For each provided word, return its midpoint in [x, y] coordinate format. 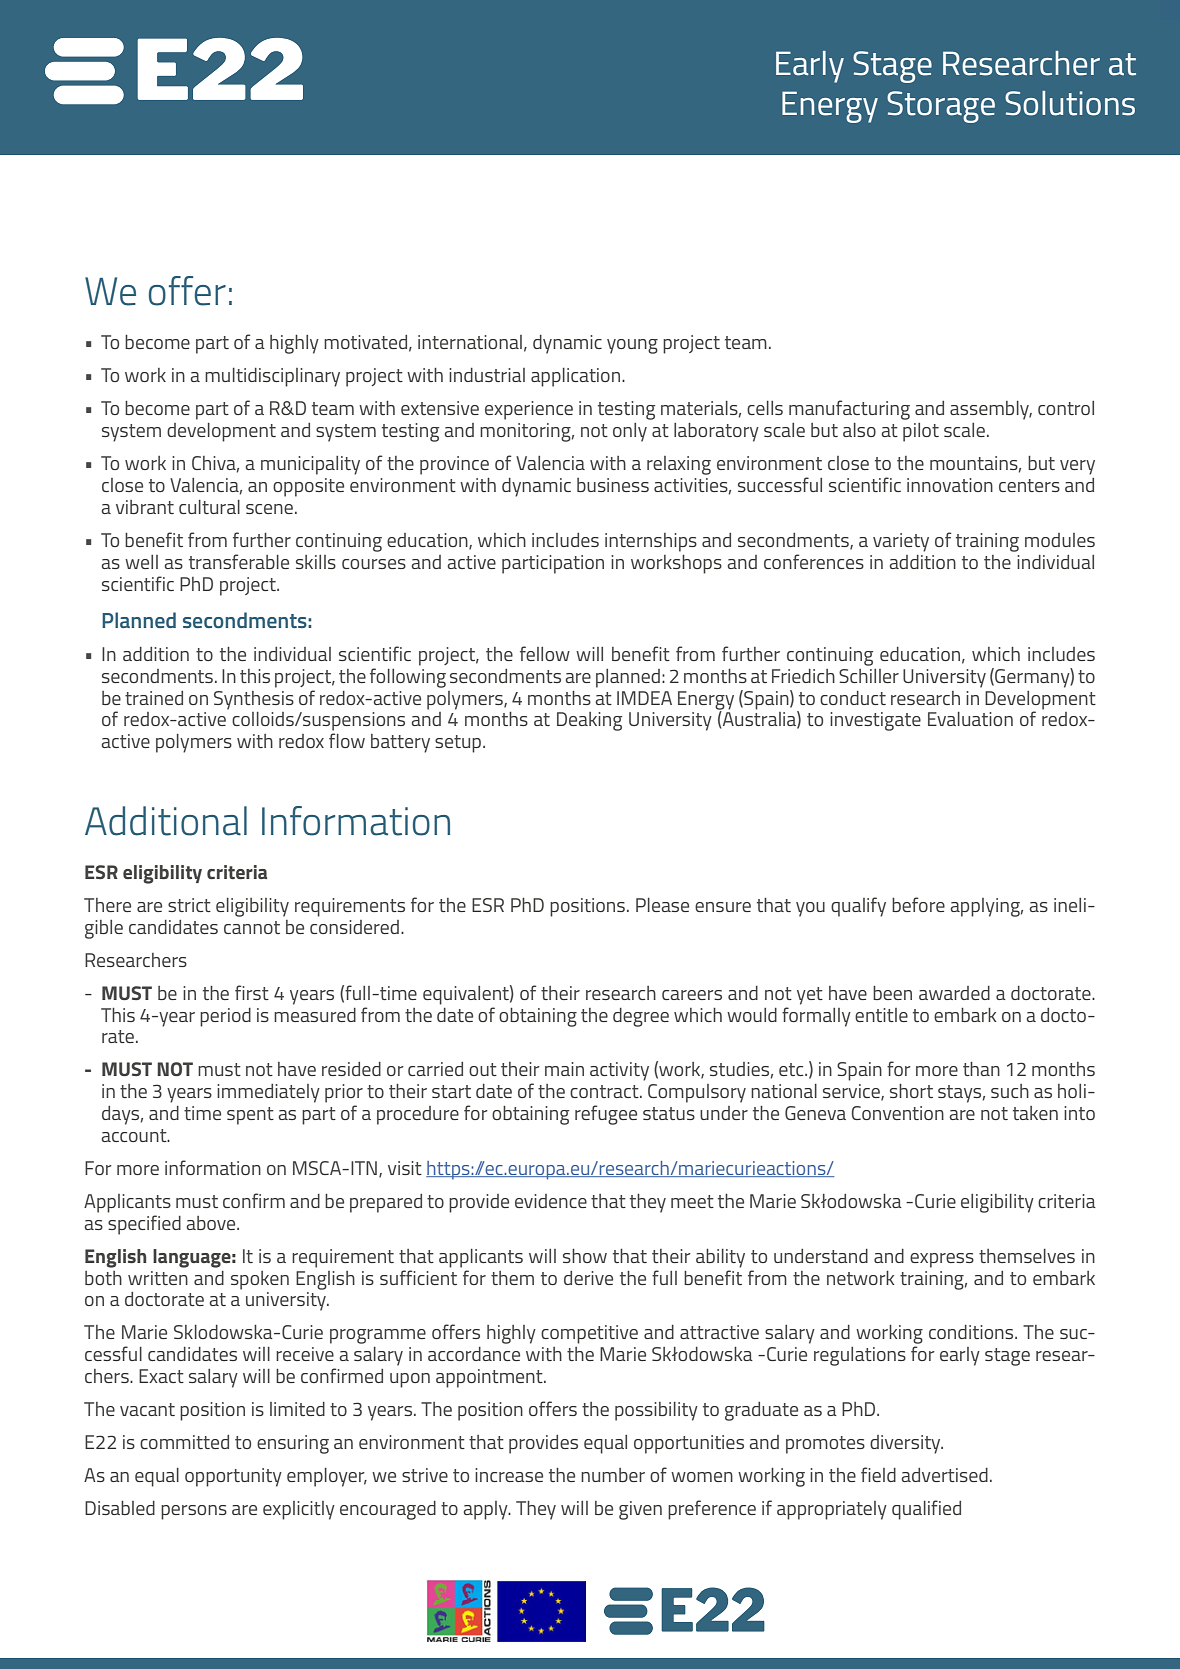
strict [189, 905]
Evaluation [970, 719]
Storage [941, 107]
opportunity [233, 1477]
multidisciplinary [272, 377]
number [613, 1475]
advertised [944, 1475]
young [632, 346]
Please [662, 905]
